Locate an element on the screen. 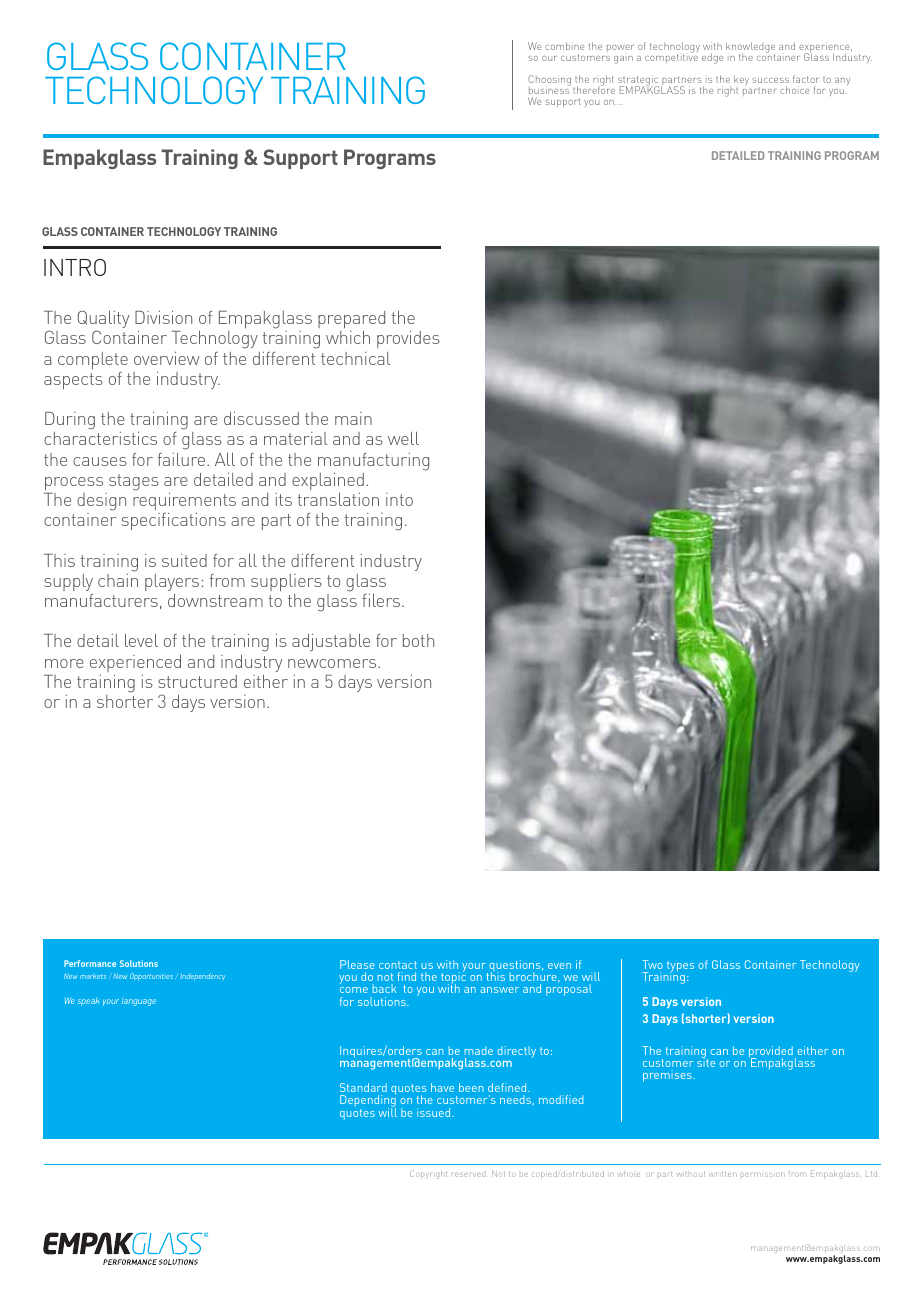  questions is located at coordinates (515, 967).
